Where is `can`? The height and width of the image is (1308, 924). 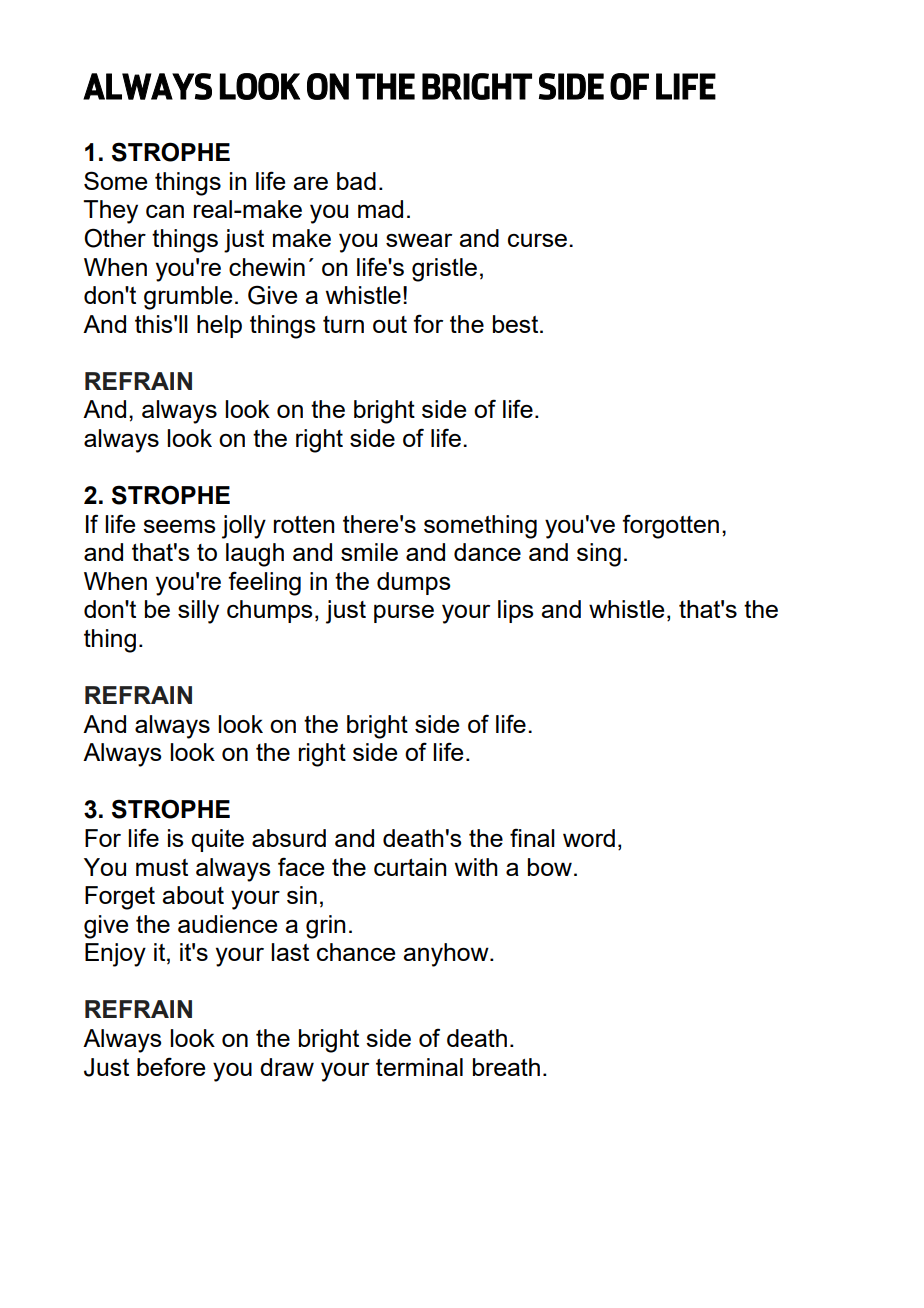
can is located at coordinates (165, 211).
